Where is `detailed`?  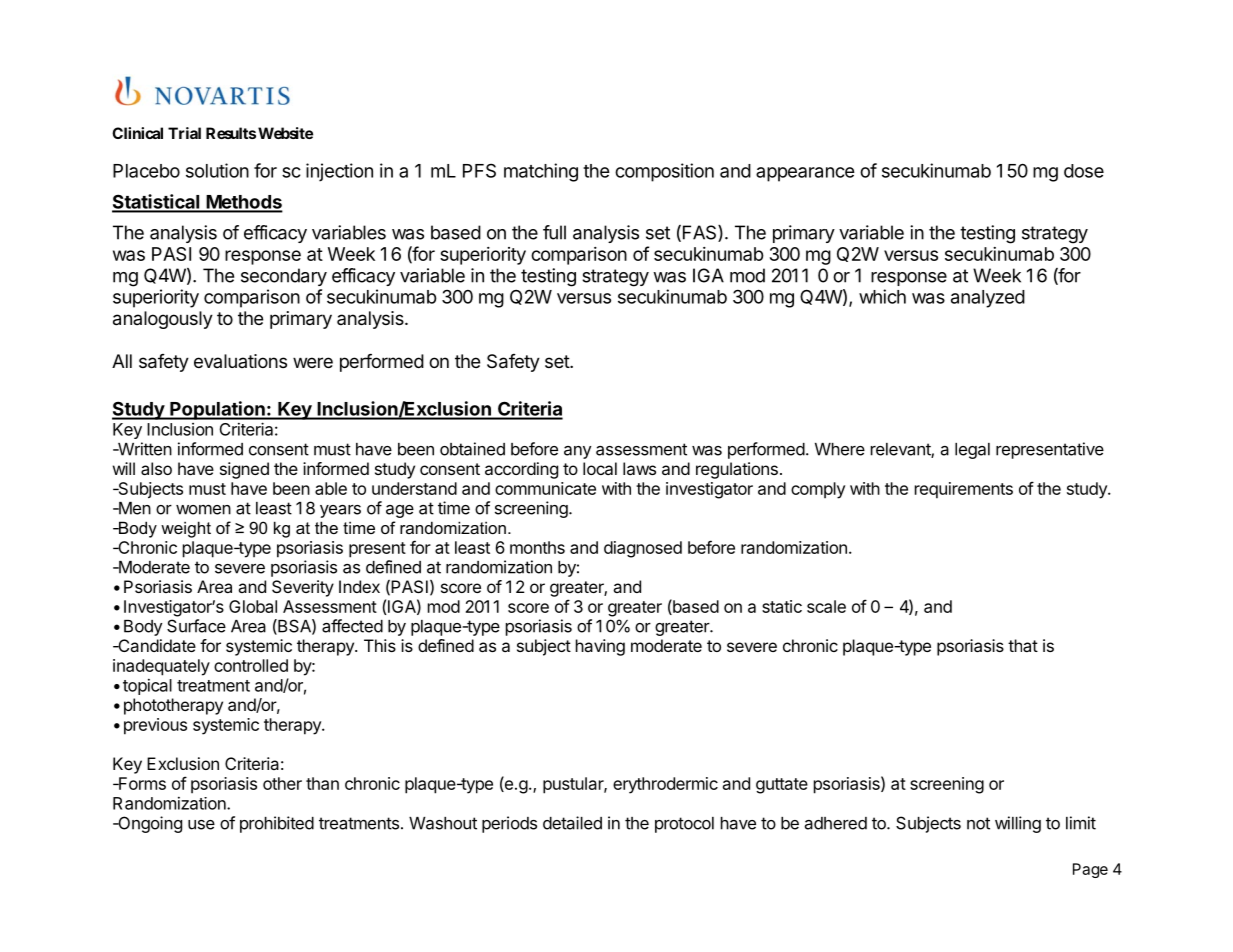
detailed is located at coordinates (572, 823).
